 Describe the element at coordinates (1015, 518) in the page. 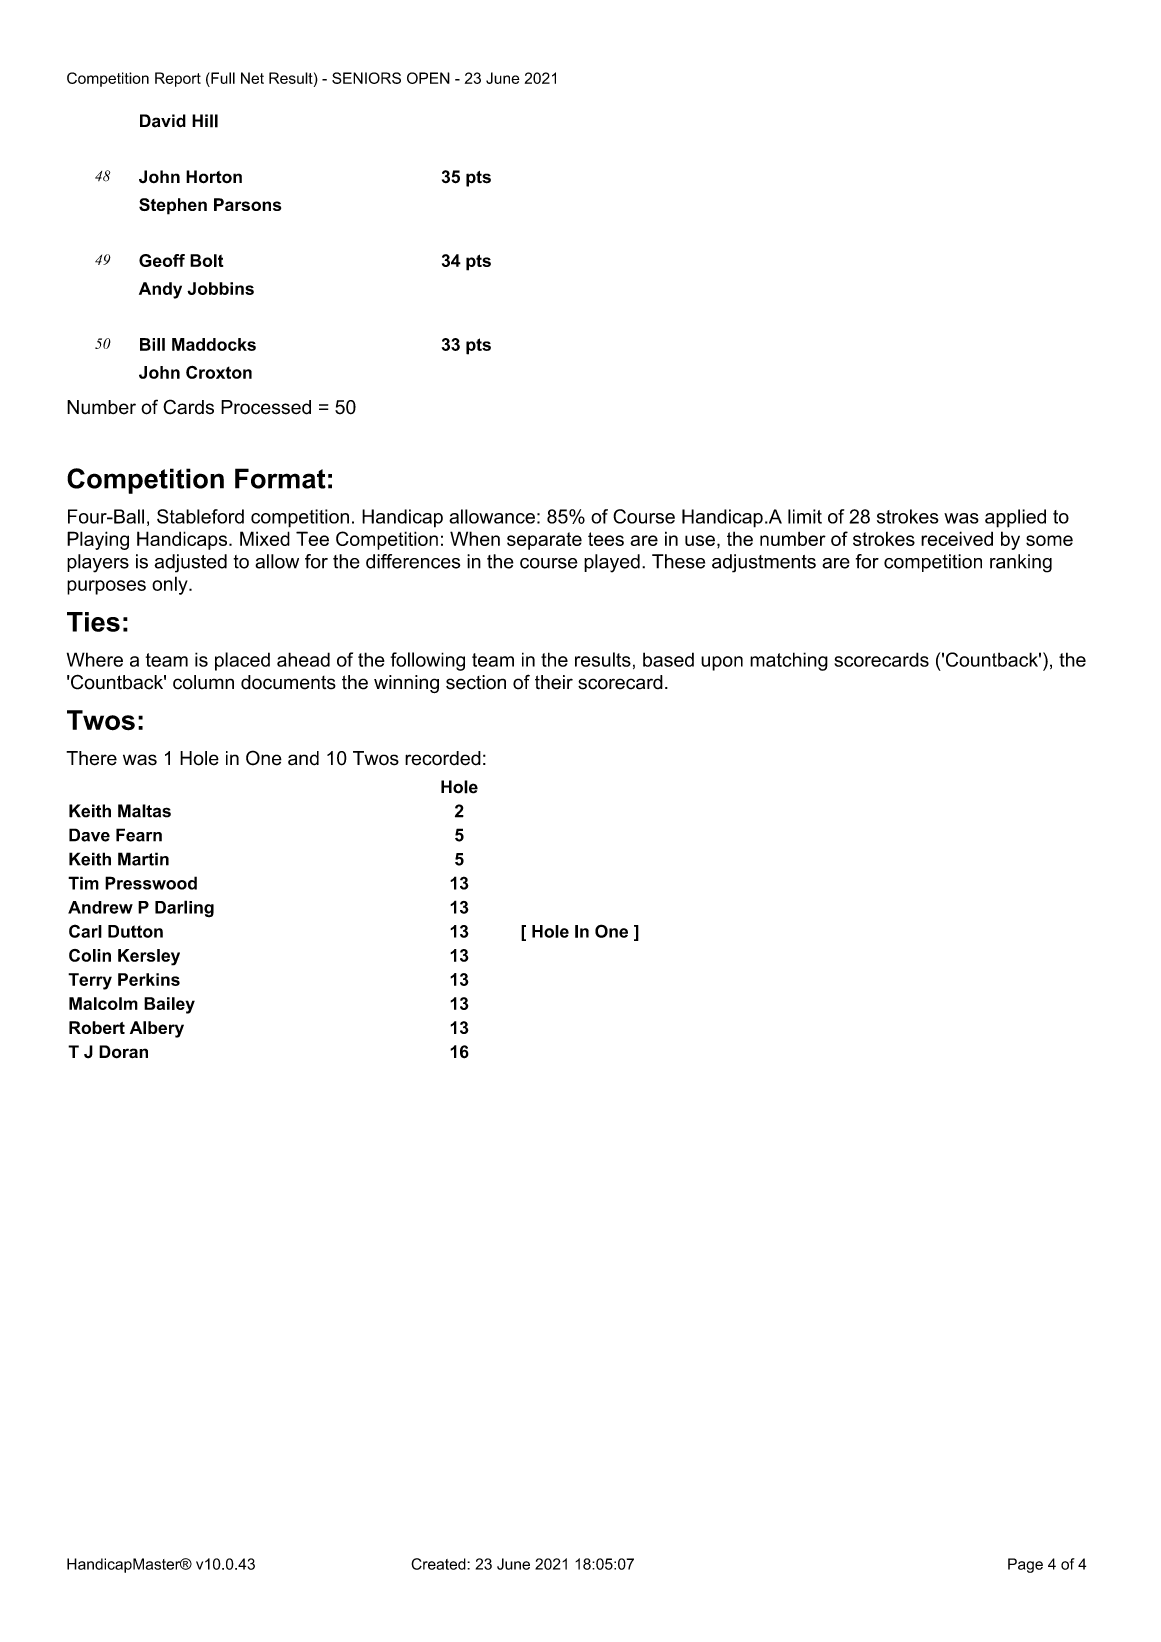

I see `applied` at that location.
